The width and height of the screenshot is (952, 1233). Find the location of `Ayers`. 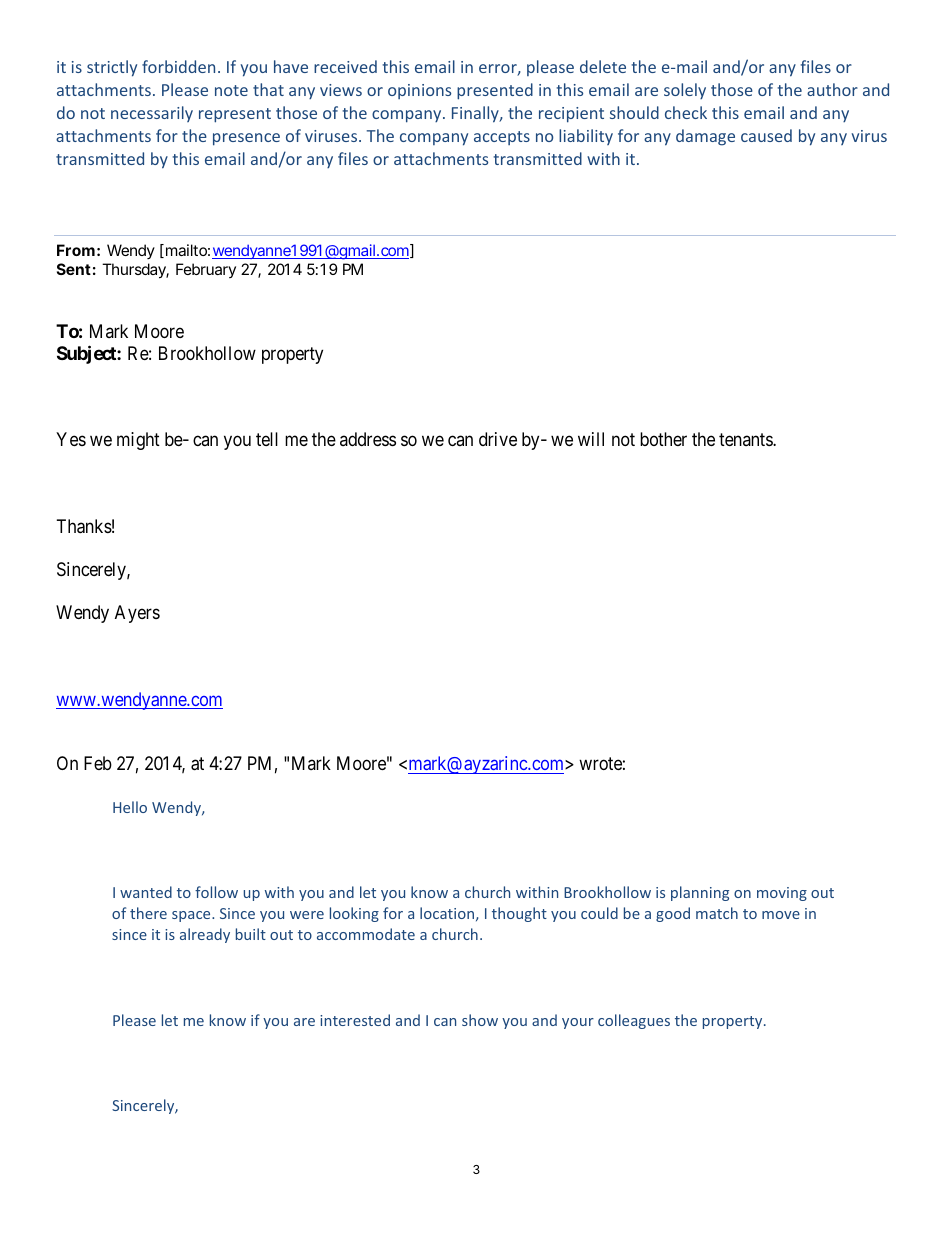

Ayers is located at coordinates (137, 614).
